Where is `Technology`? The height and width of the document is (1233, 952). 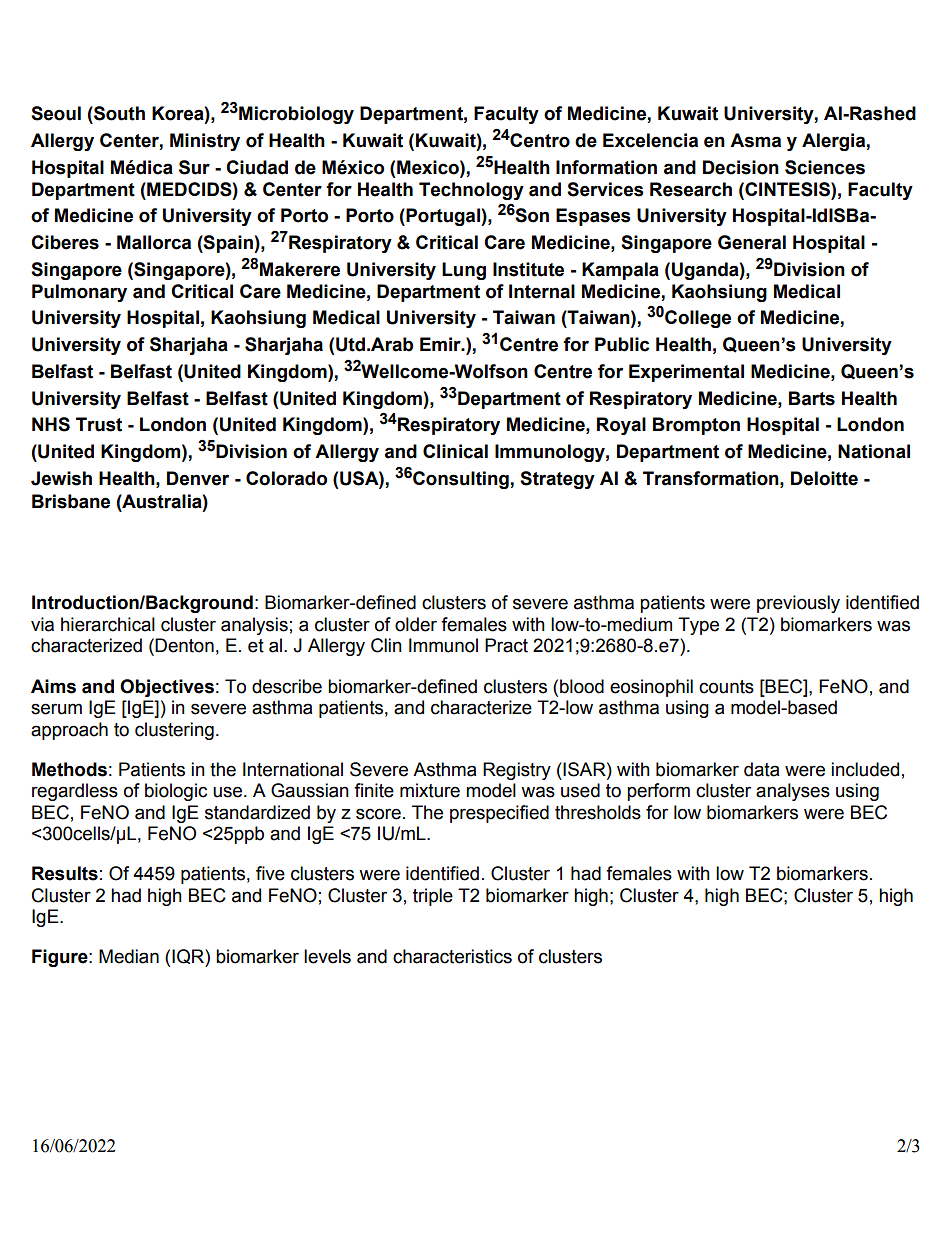 Technology is located at coordinates (471, 191).
